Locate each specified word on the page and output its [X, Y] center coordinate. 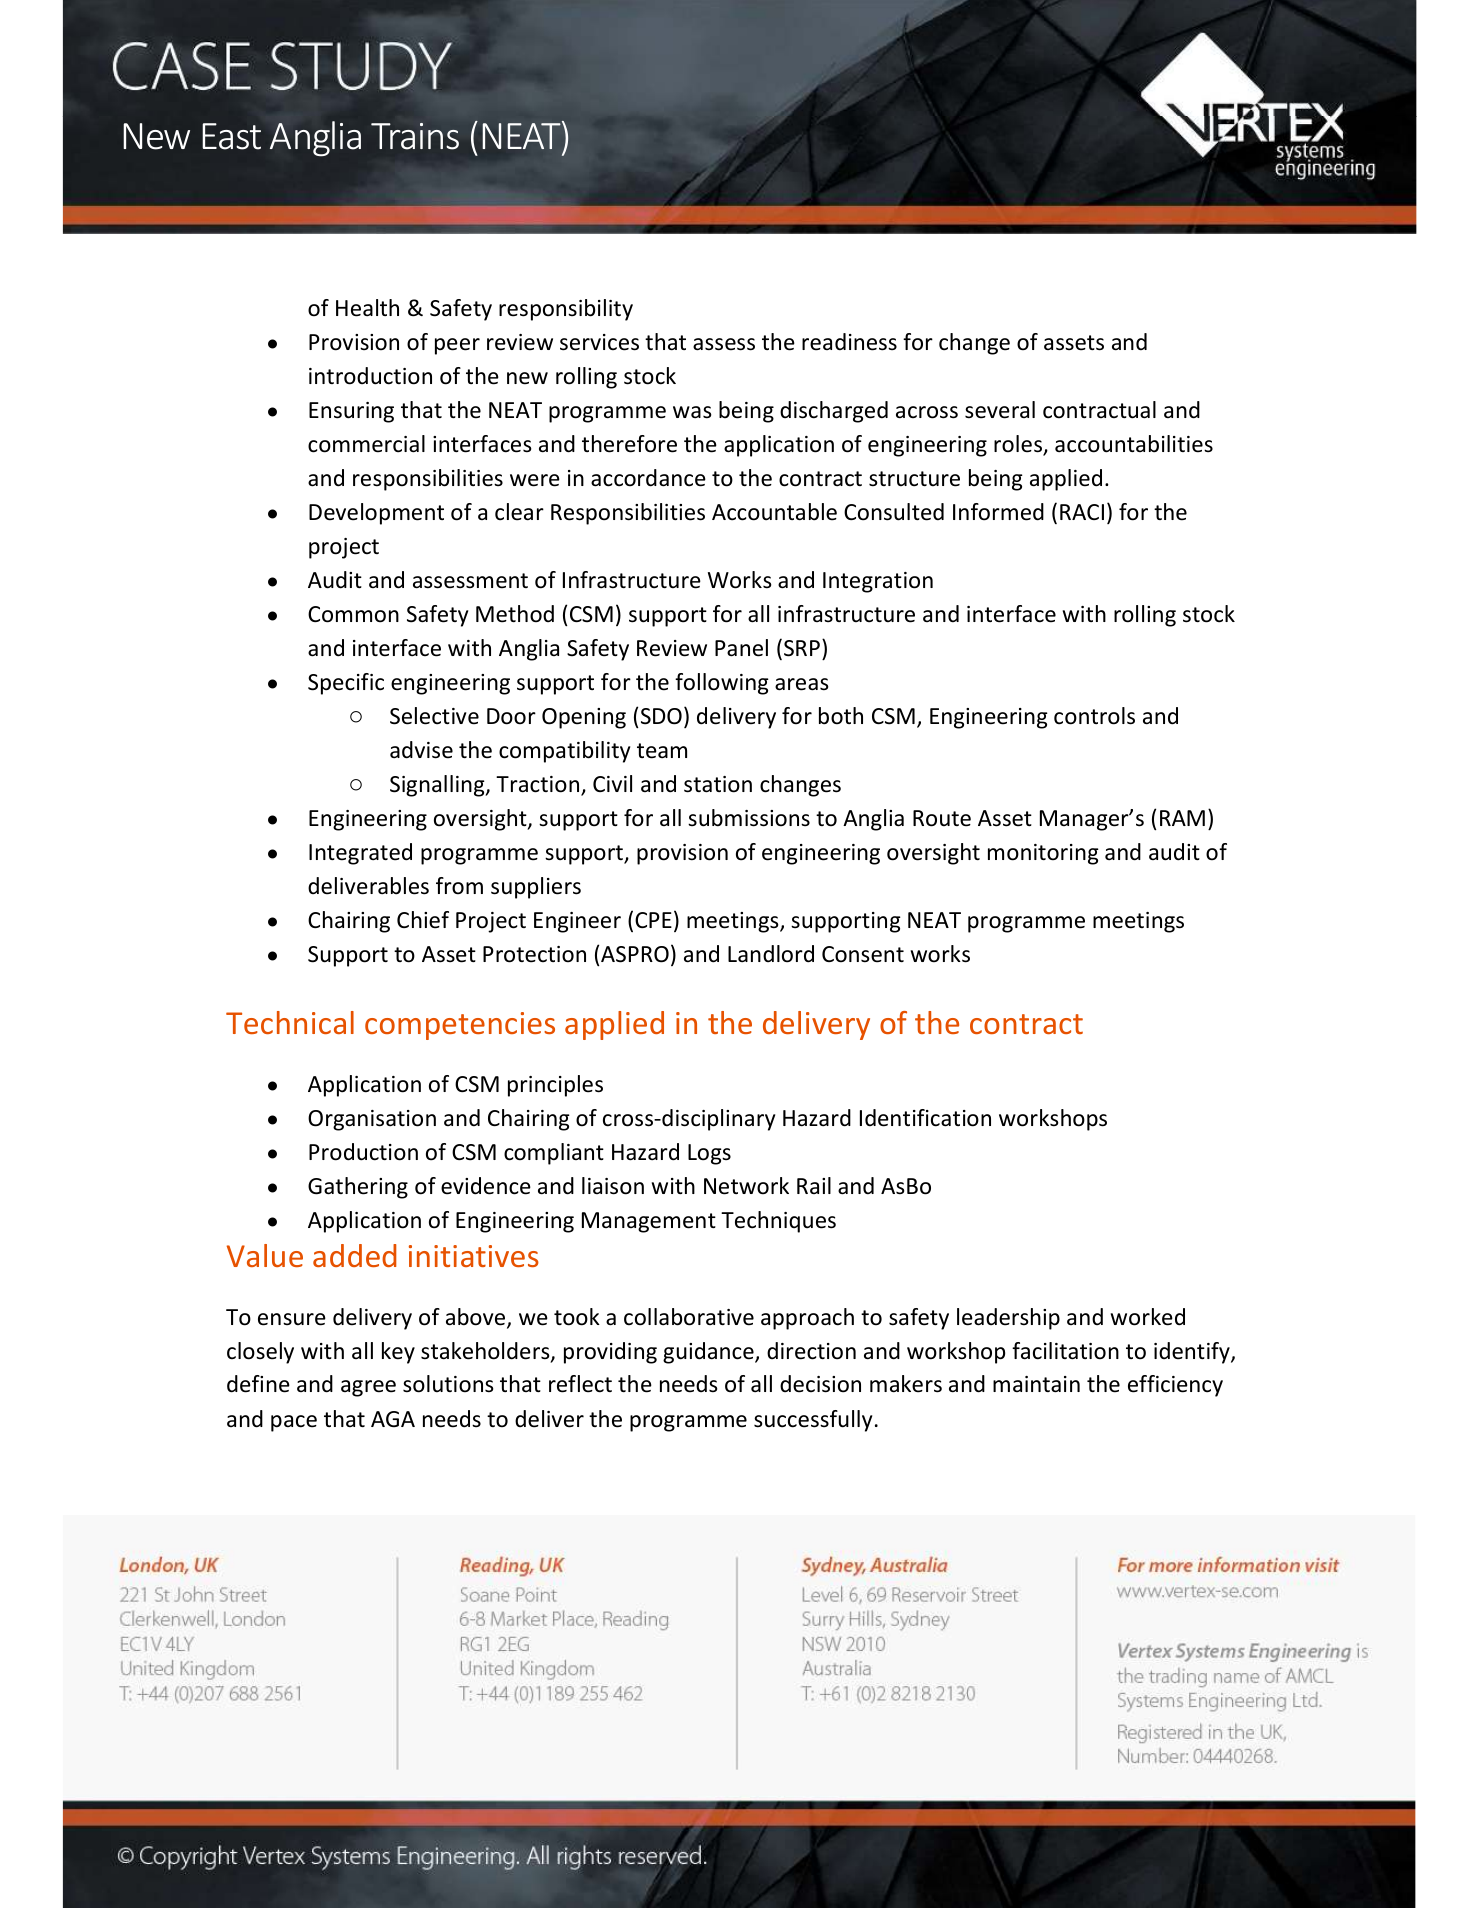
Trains [415, 136]
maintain [1036, 1384]
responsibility [566, 310]
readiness [849, 342]
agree [368, 1388]
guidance [709, 1353]
